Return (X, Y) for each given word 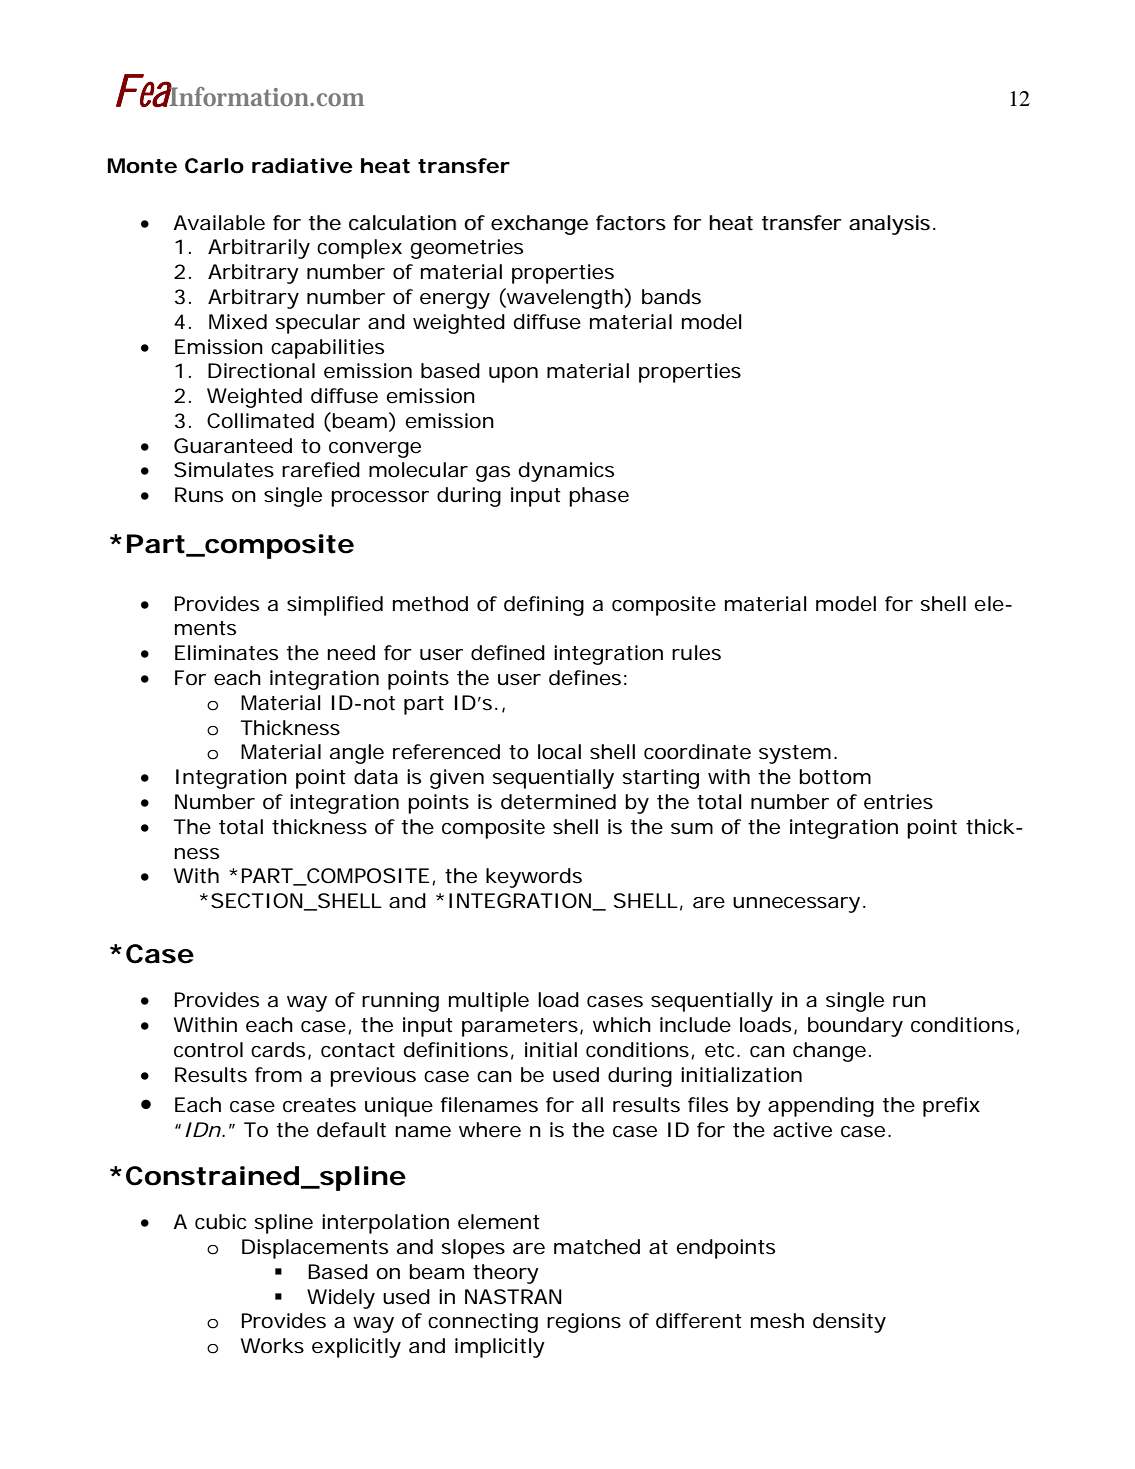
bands (671, 297)
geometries (467, 249)
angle (357, 754)
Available (219, 223)
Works (272, 1346)
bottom (835, 777)
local (559, 752)
